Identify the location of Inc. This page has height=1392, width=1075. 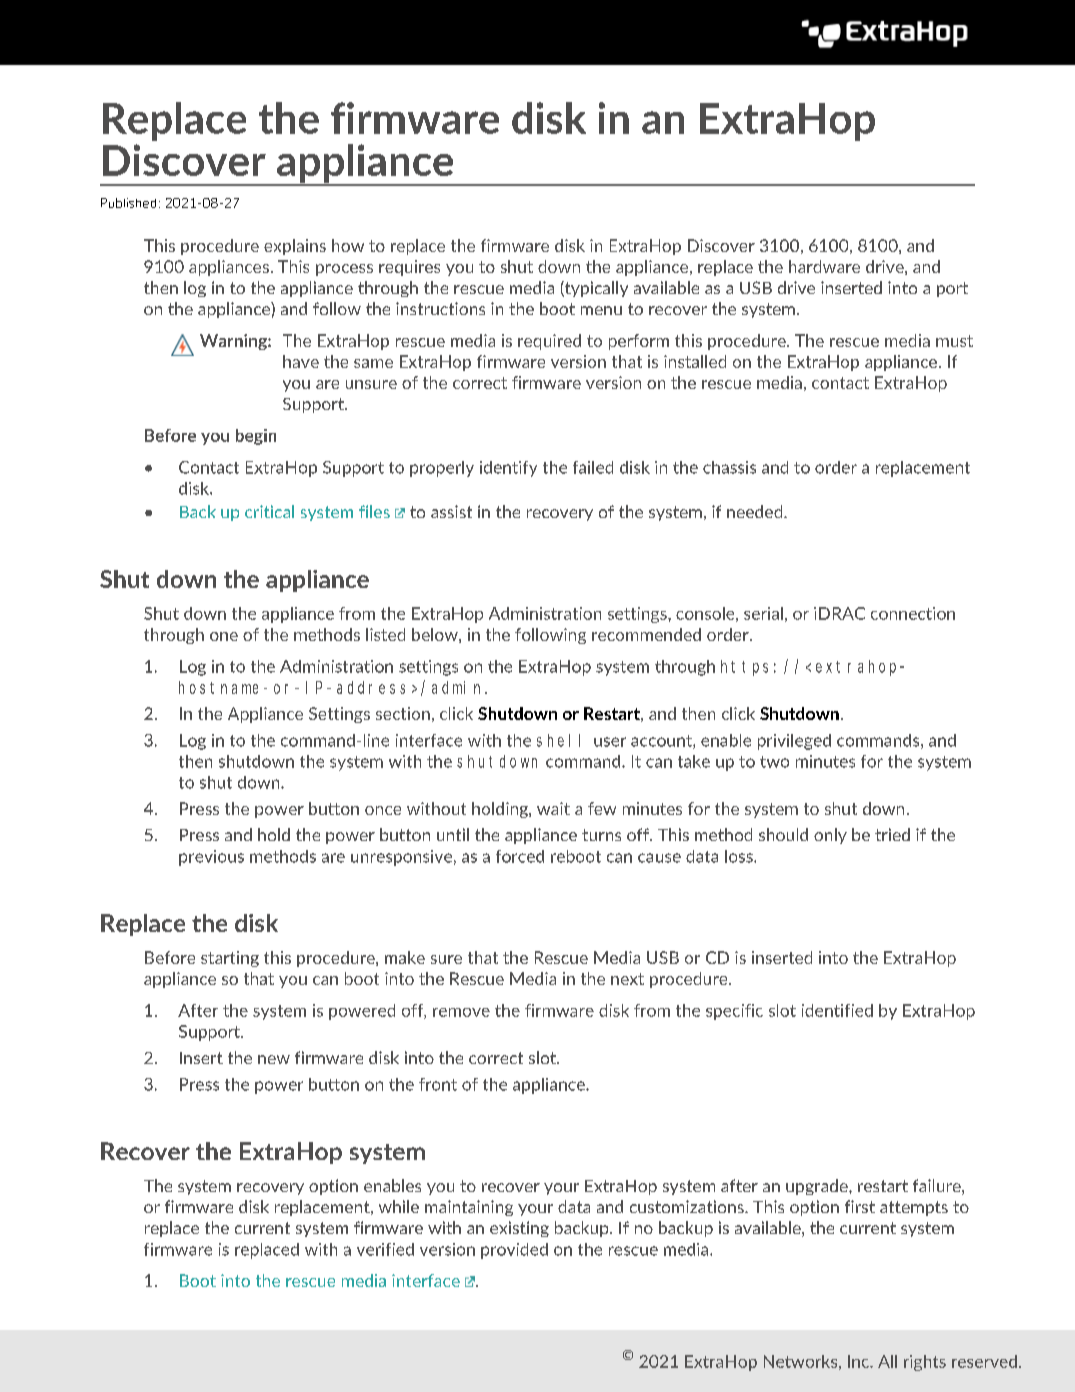
(860, 1361).
